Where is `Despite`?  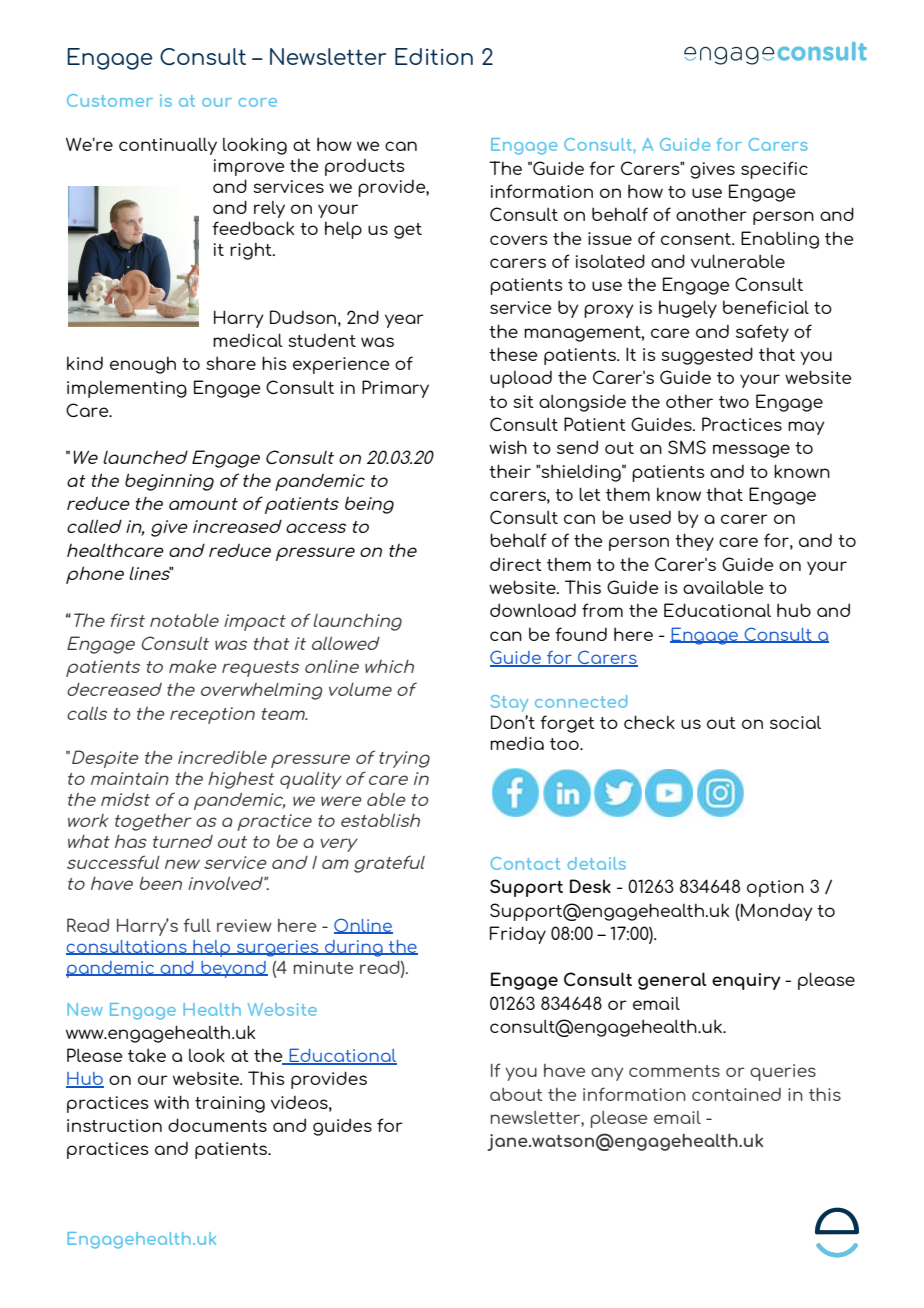
Despite is located at coordinates (105, 759).
